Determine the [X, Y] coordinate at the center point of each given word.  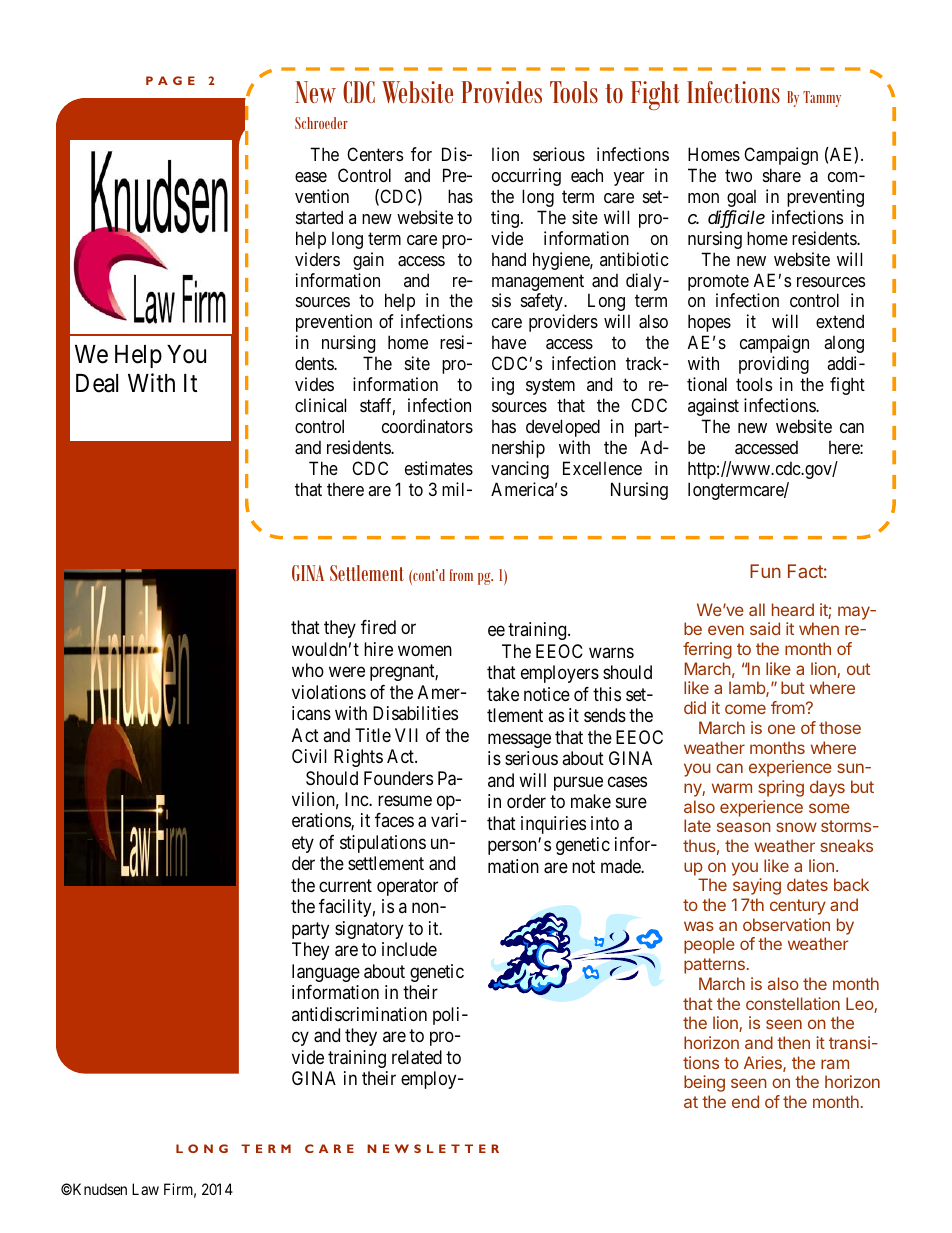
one [781, 729]
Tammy [822, 99]
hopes [709, 323]
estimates [439, 468]
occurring [526, 177]
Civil [309, 756]
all [757, 609]
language [326, 973]
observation [786, 924]
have [509, 342]
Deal [97, 383]
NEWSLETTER [433, 1148]
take [503, 694]
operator [407, 887]
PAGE [170, 80]
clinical [320, 405]
